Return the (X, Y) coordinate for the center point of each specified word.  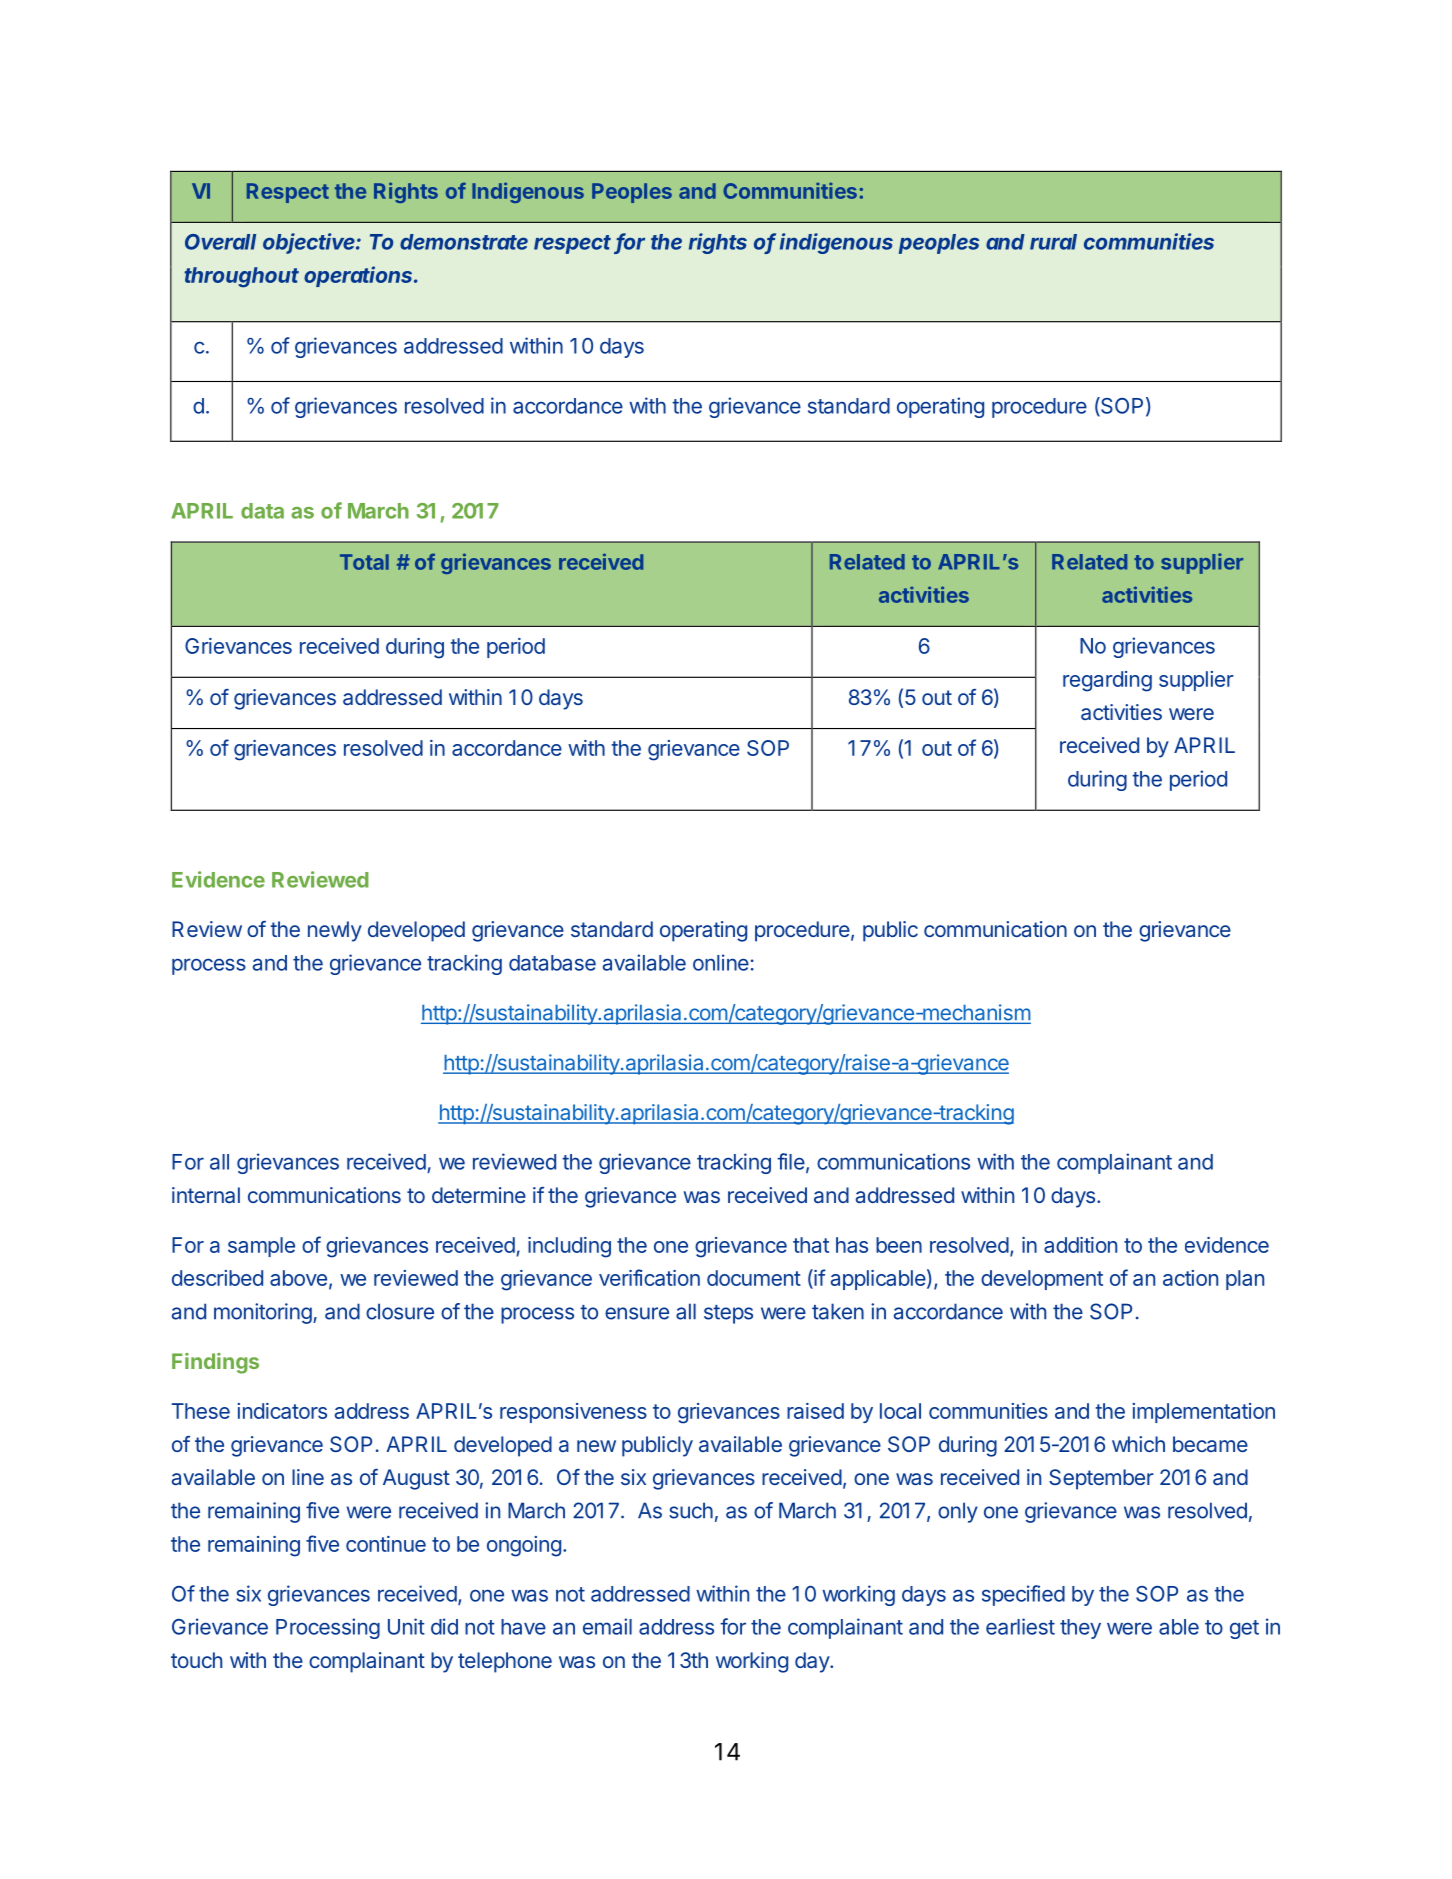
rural (1053, 242)
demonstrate (464, 242)
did (444, 1626)
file (791, 1161)
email (607, 1626)
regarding (1107, 681)
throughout (241, 277)
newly (335, 931)
